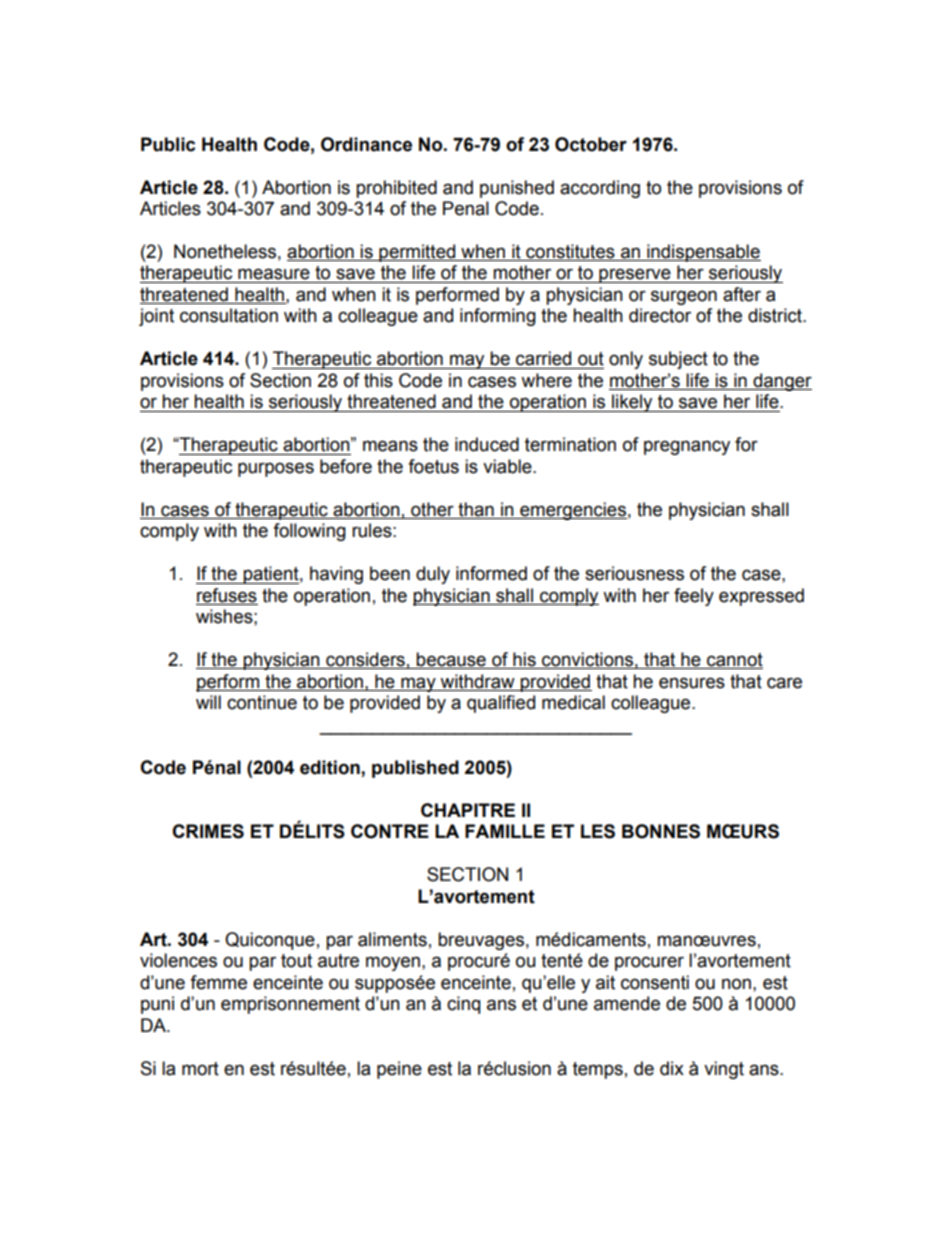 The height and width of the image is (1233, 952). What do you see at coordinates (168, 144) in the image?
I see `Public` at bounding box center [168, 144].
